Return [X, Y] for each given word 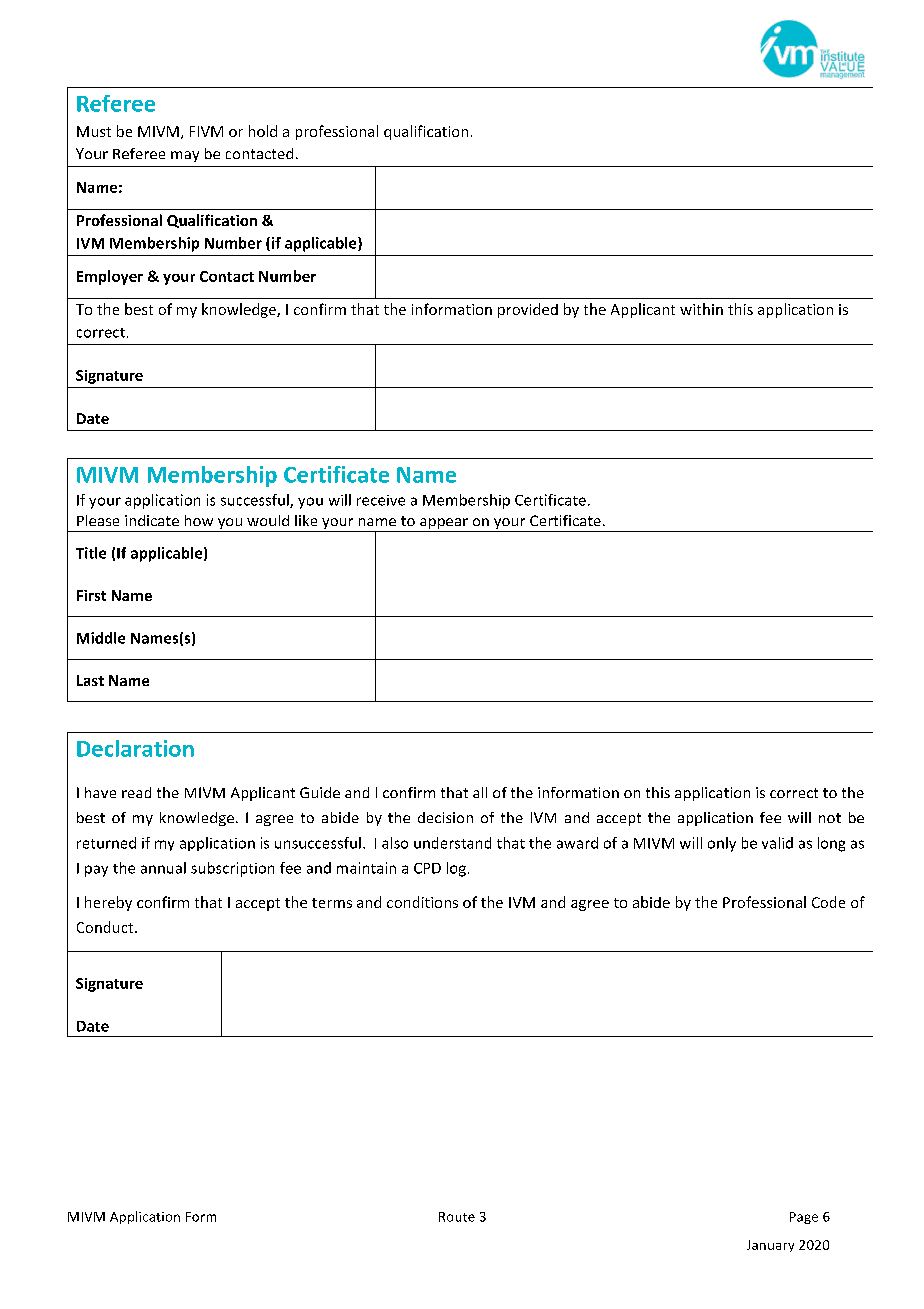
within [701, 309]
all [480, 792]
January [770, 1246]
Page [804, 1218]
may [185, 156]
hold [263, 131]
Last [90, 680]
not [830, 818]
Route [457, 1217]
